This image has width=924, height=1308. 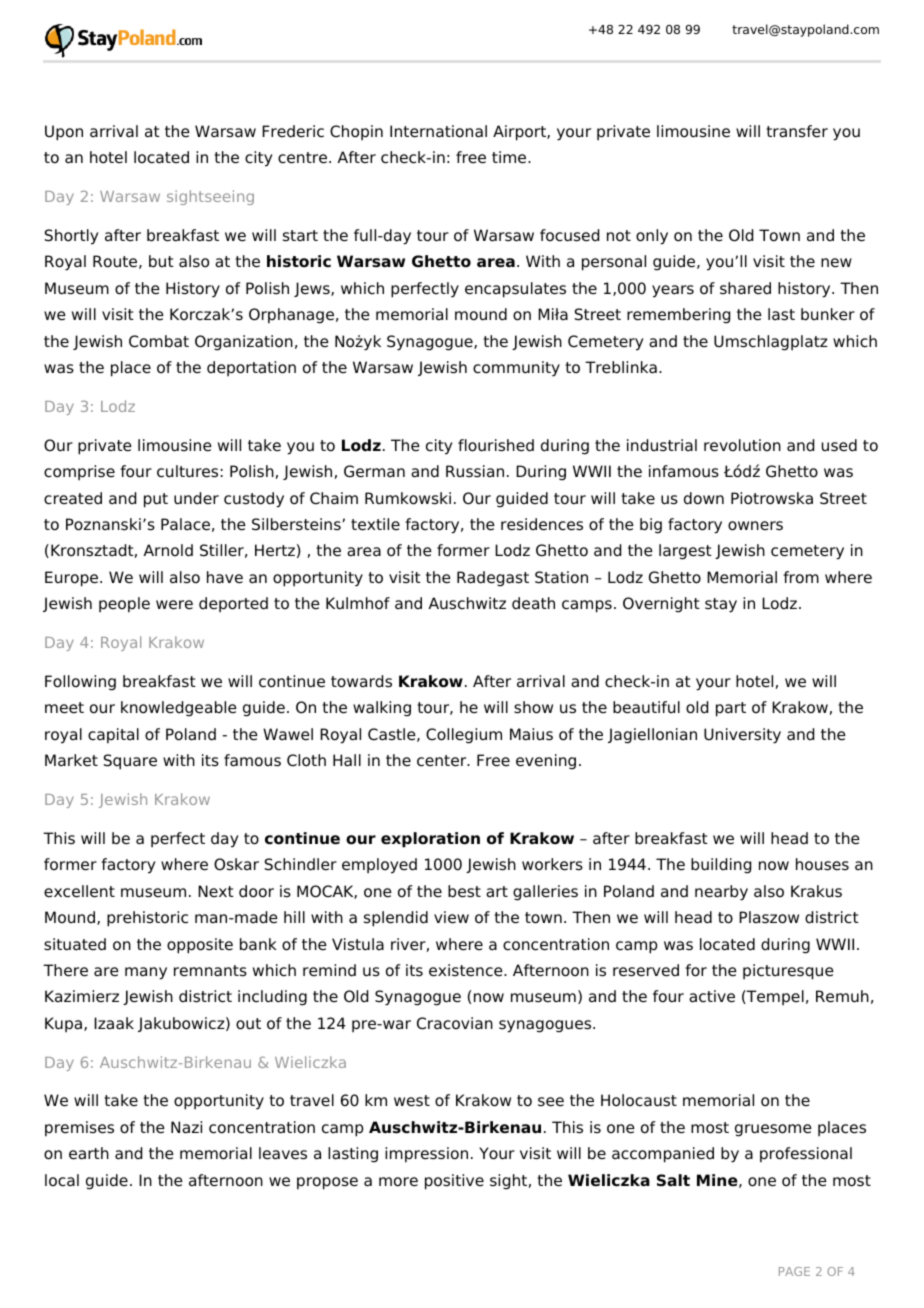 What do you see at coordinates (755, 526) in the image?
I see `owners` at bounding box center [755, 526].
